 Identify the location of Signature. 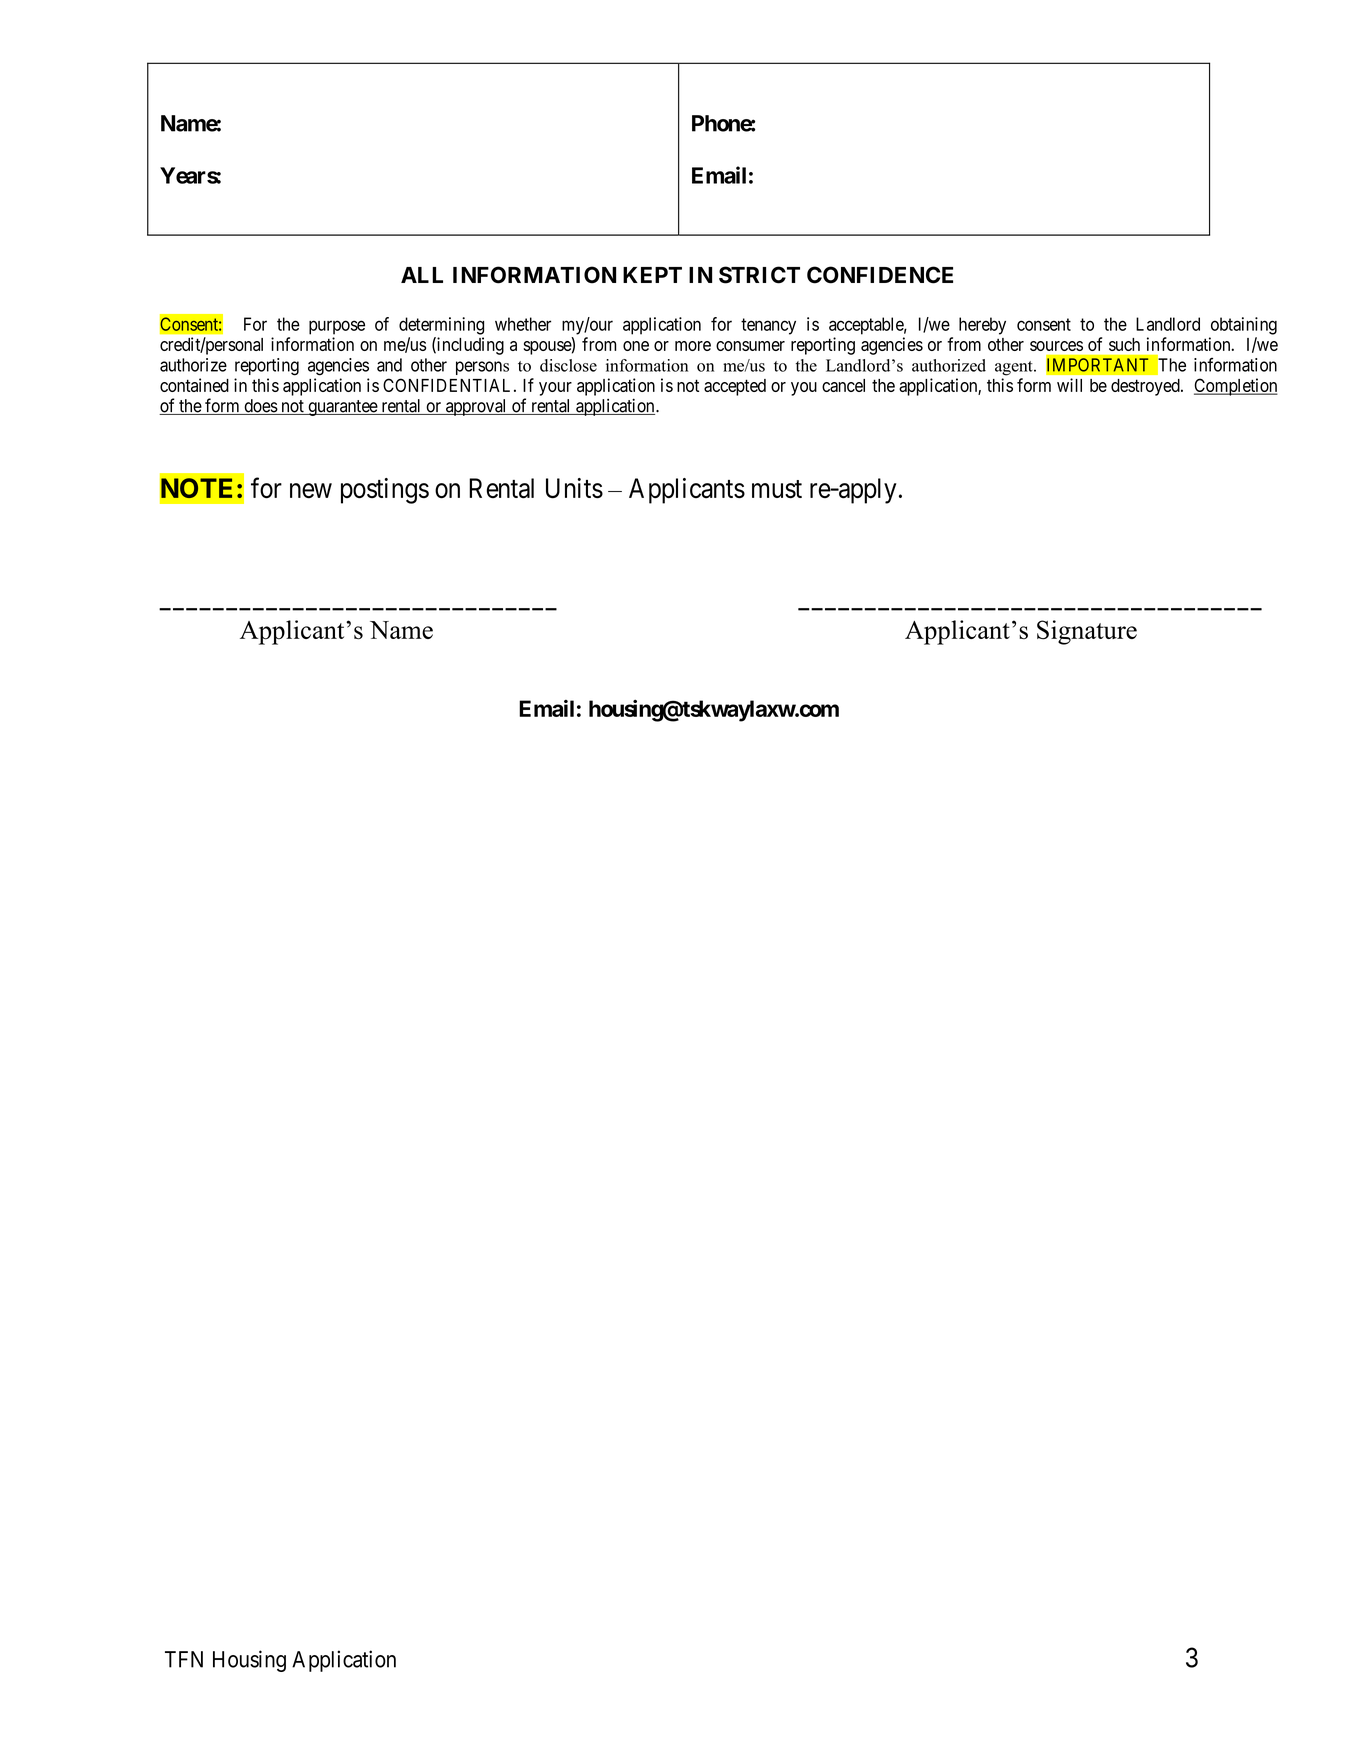
(1087, 632).
